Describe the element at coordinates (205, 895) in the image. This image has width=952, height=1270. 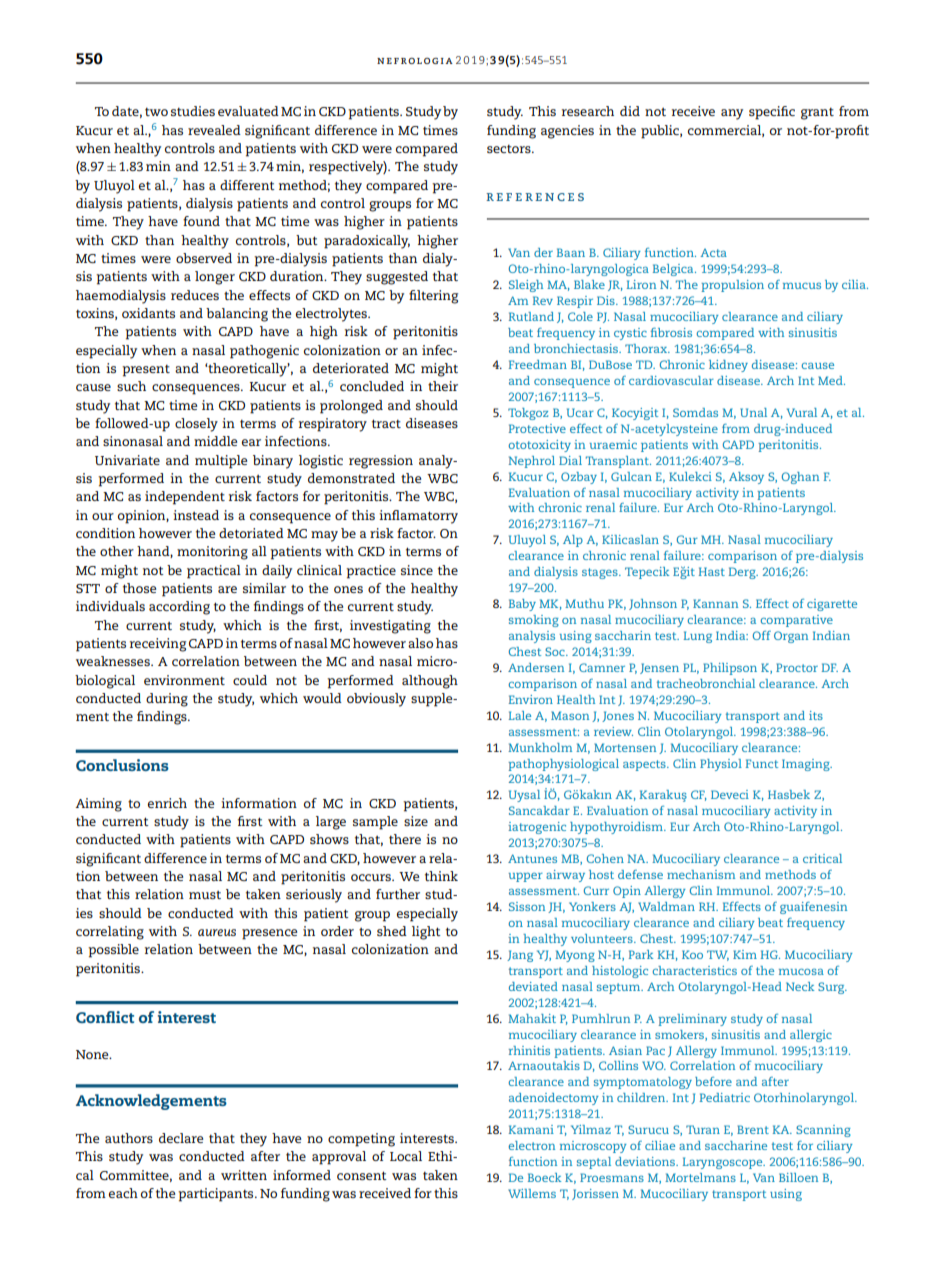
I see `must` at that location.
